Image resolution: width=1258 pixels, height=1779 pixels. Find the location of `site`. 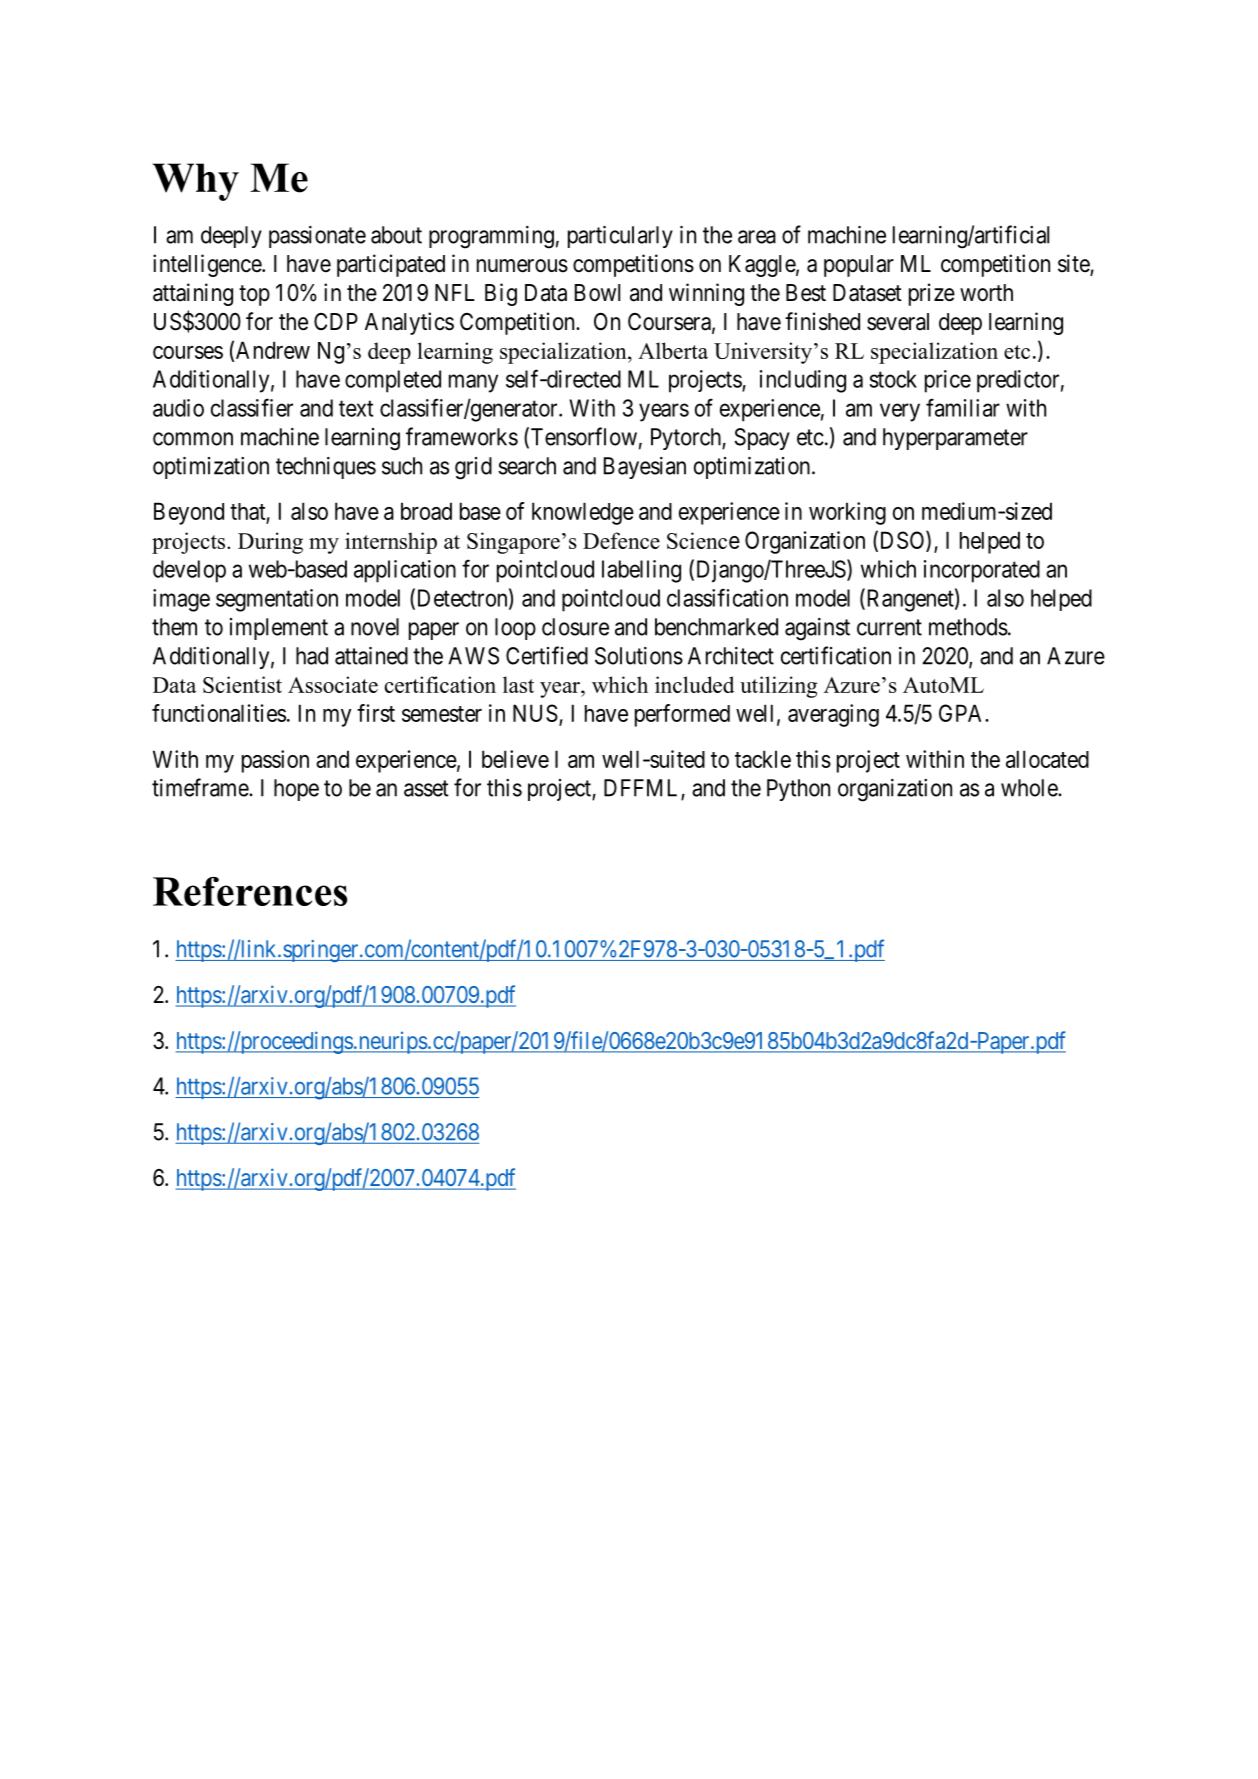

site is located at coordinates (1074, 264).
